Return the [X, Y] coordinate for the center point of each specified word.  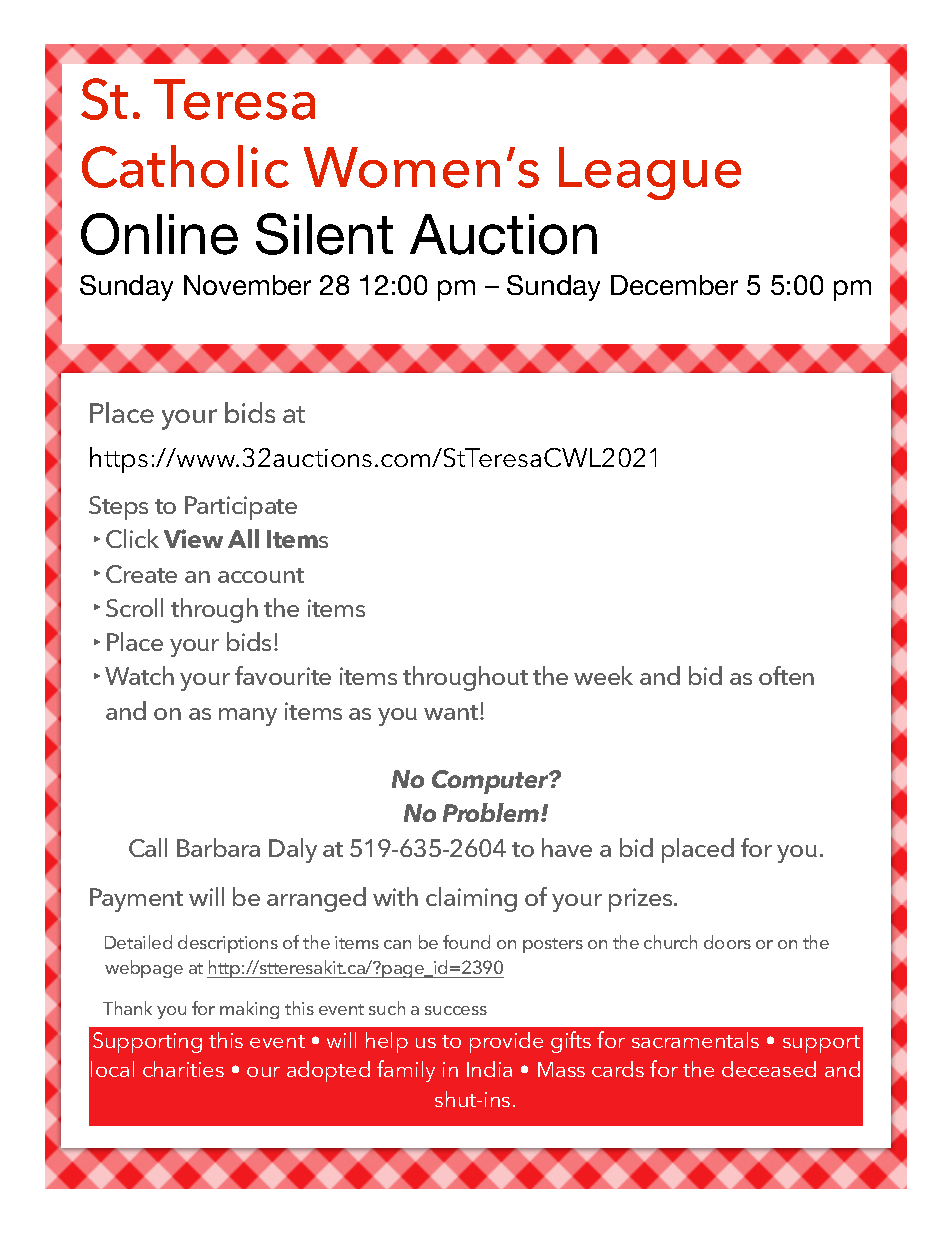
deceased [769, 1069]
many [248, 717]
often [786, 675]
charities [183, 1069]
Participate [241, 508]
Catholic [185, 166]
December [674, 285]
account [261, 575]
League [650, 173]
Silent [324, 234]
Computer [491, 782]
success [456, 1010]
